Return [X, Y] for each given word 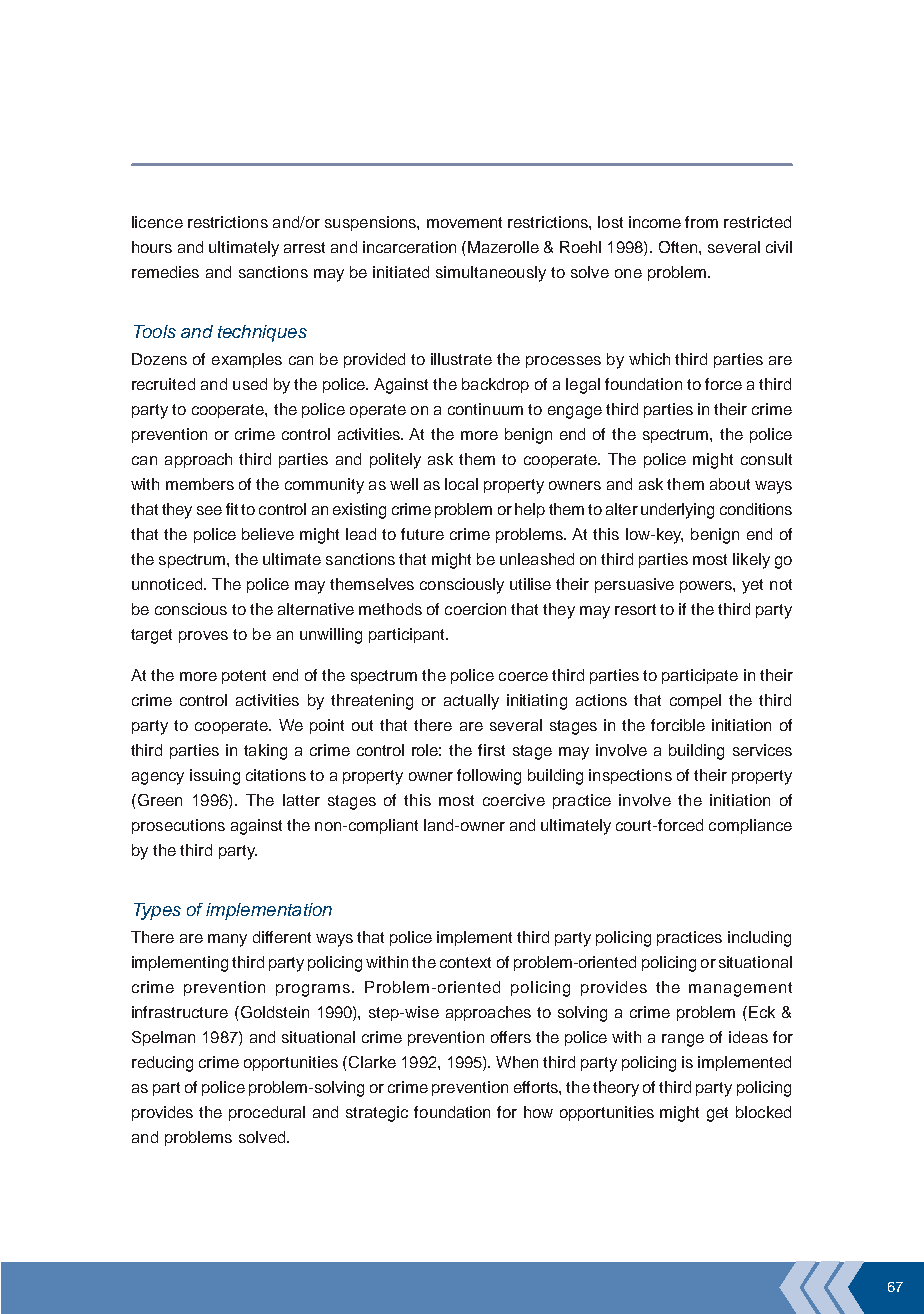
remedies [165, 272]
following [489, 777]
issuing [215, 777]
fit [232, 509]
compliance [750, 826]
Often [679, 247]
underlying [677, 511]
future [422, 534]
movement [464, 222]
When [517, 1062]
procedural [267, 1113]
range [683, 1040]
